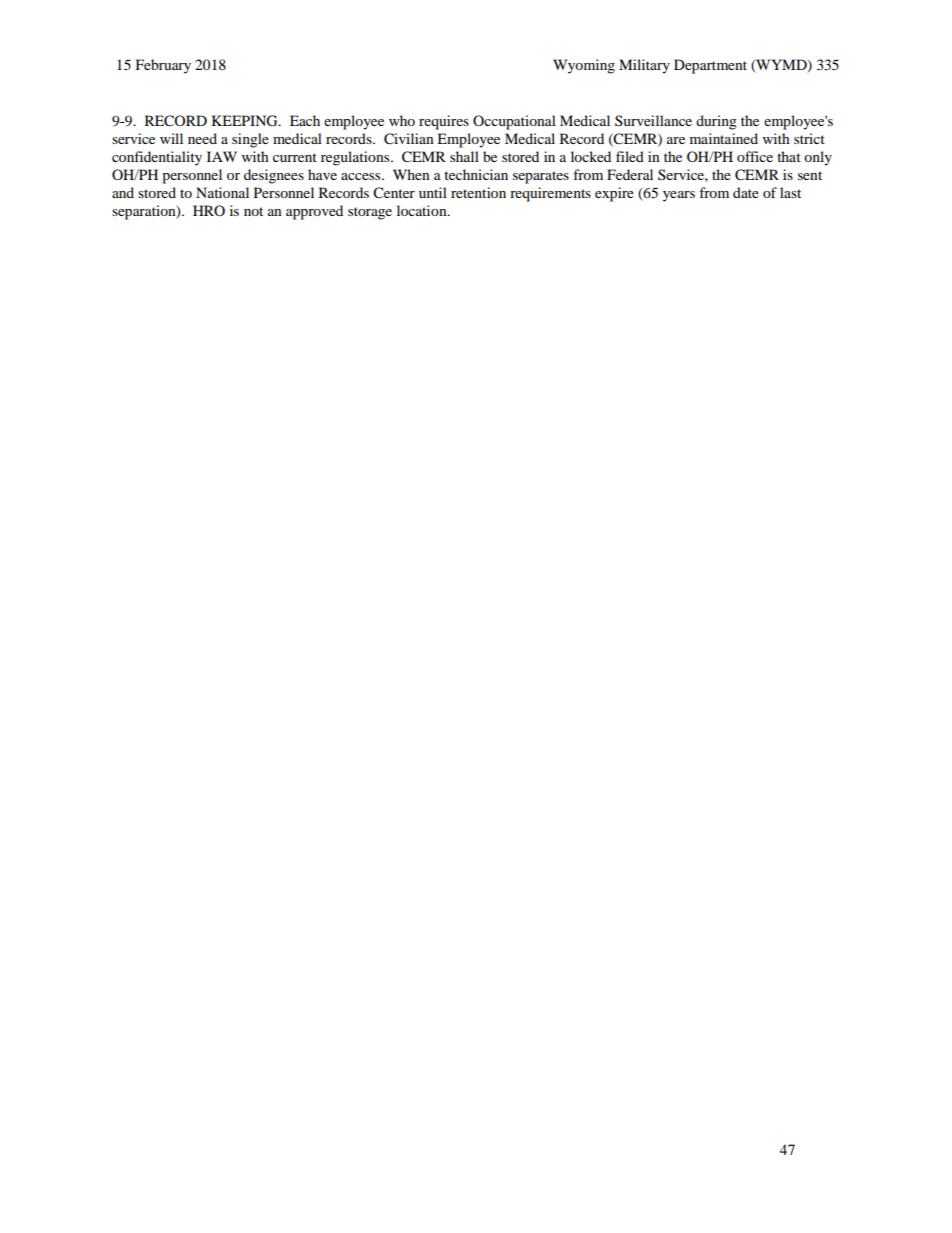 The height and width of the screenshot is (1233, 952). I want to click on Department, so click(710, 66).
